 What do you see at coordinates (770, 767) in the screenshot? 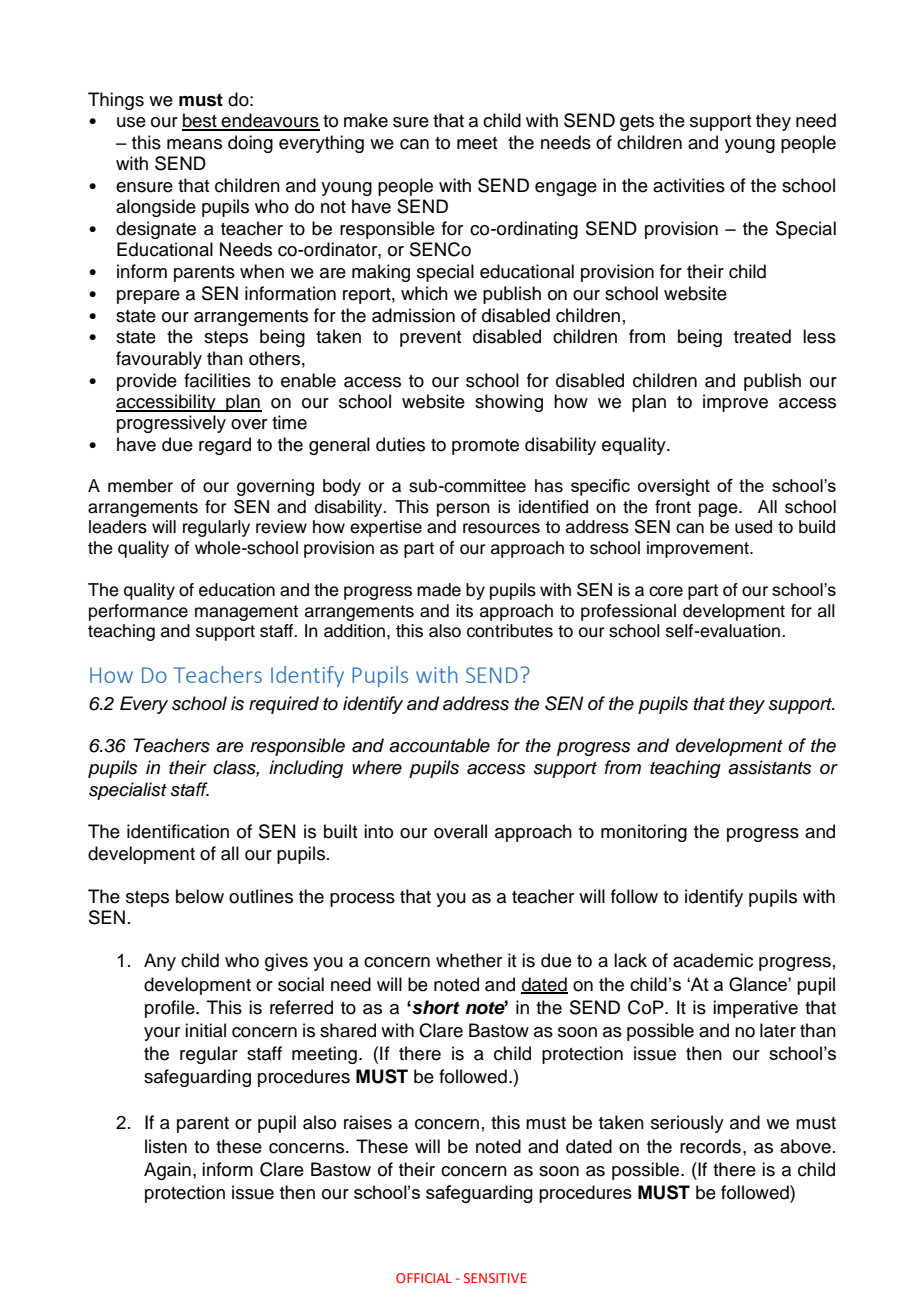
I see `assistants` at bounding box center [770, 767].
